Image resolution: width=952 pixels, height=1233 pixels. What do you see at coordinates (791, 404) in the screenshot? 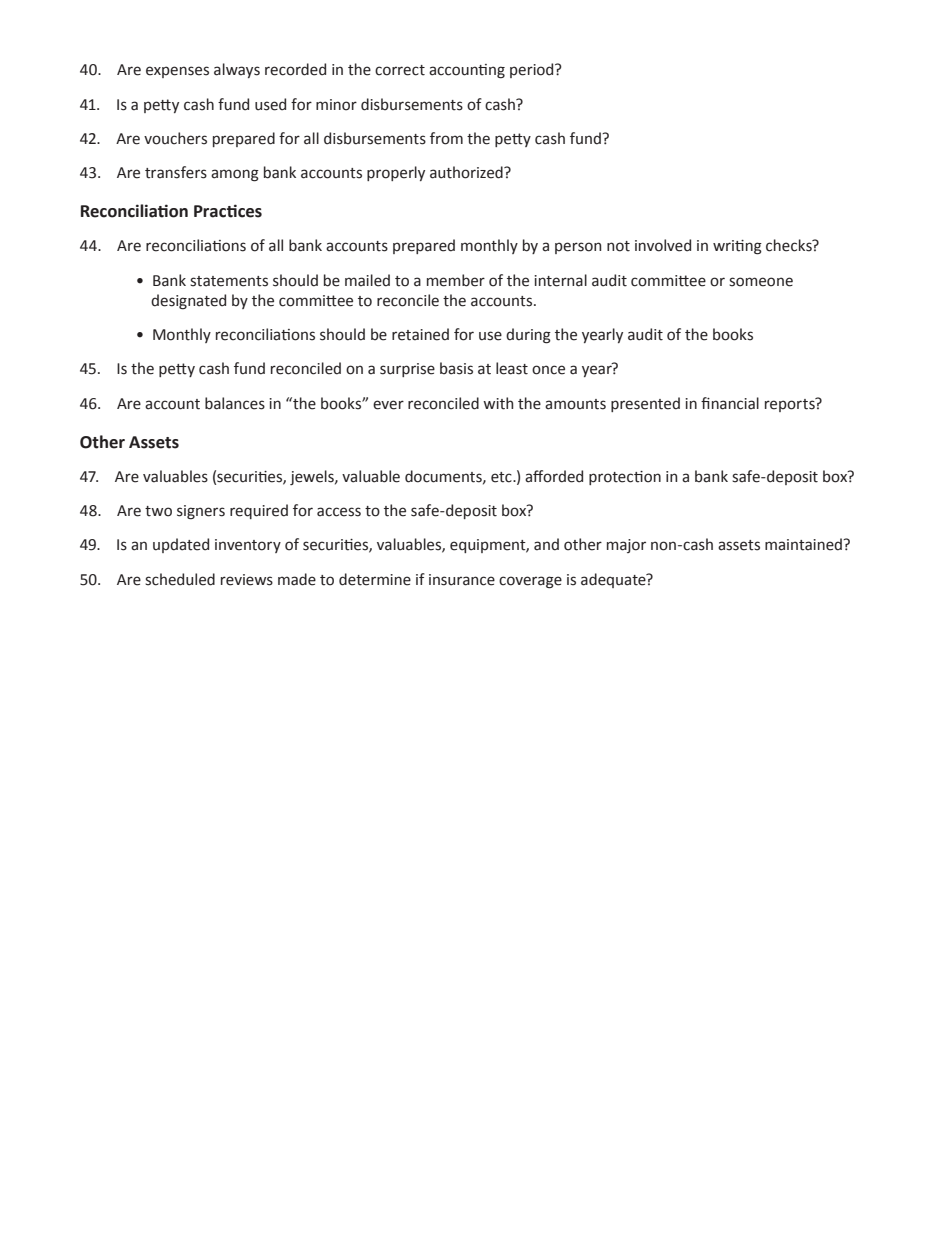
I see `reports` at bounding box center [791, 404].
